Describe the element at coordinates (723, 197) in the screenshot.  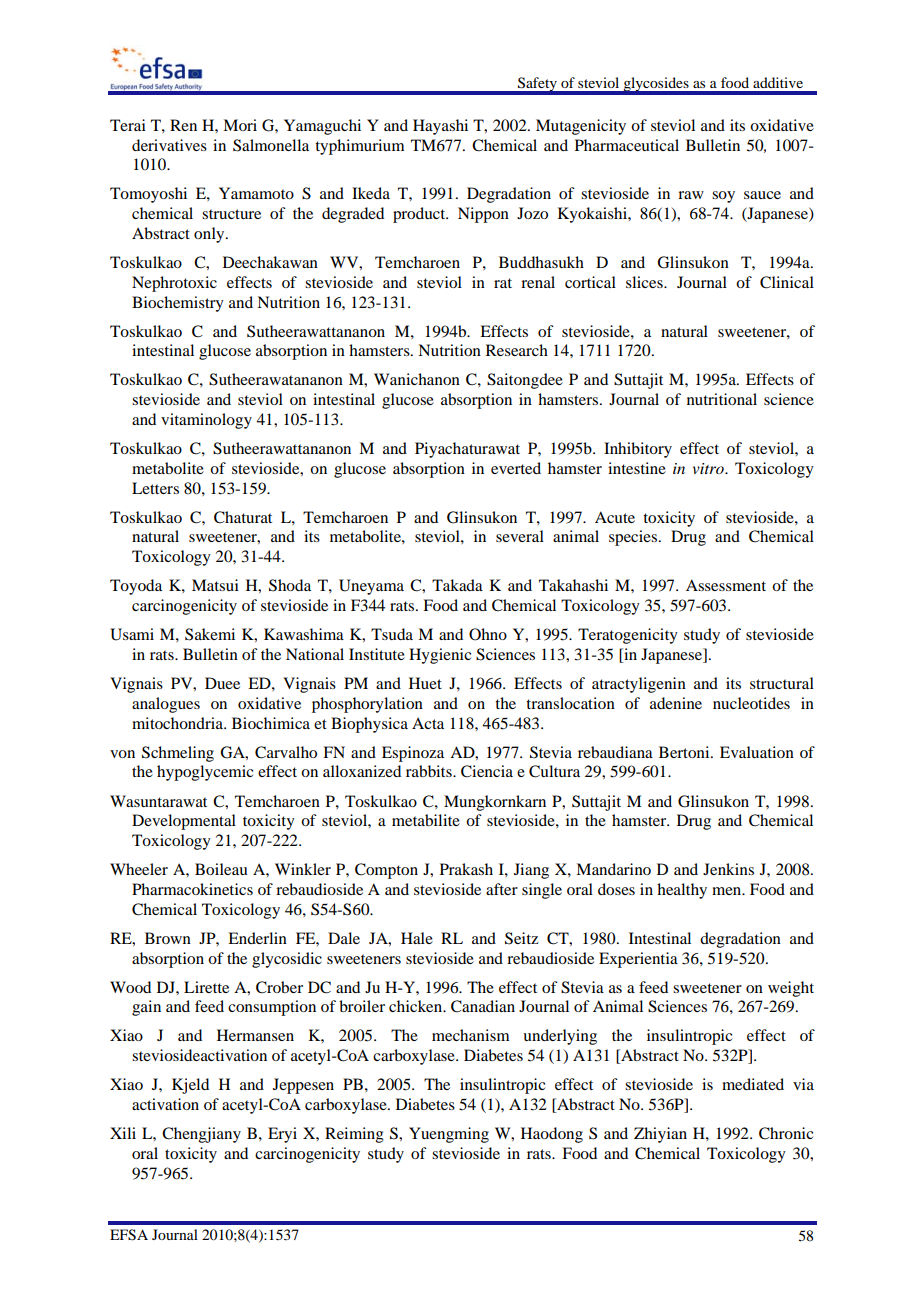
I see `soy` at that location.
